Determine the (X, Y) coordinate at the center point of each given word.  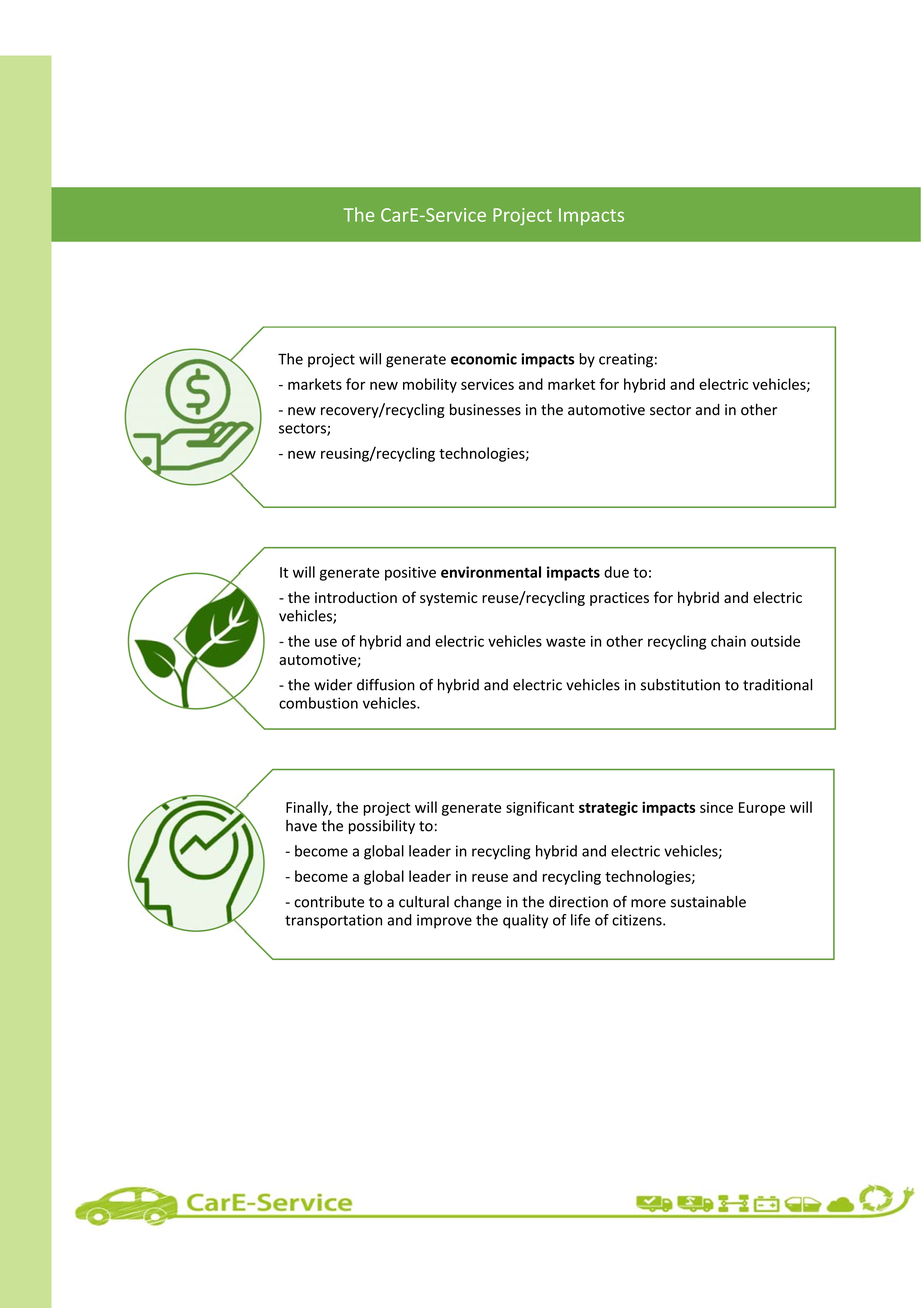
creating (626, 360)
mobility (430, 385)
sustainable (708, 902)
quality (525, 921)
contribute (329, 902)
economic (484, 359)
